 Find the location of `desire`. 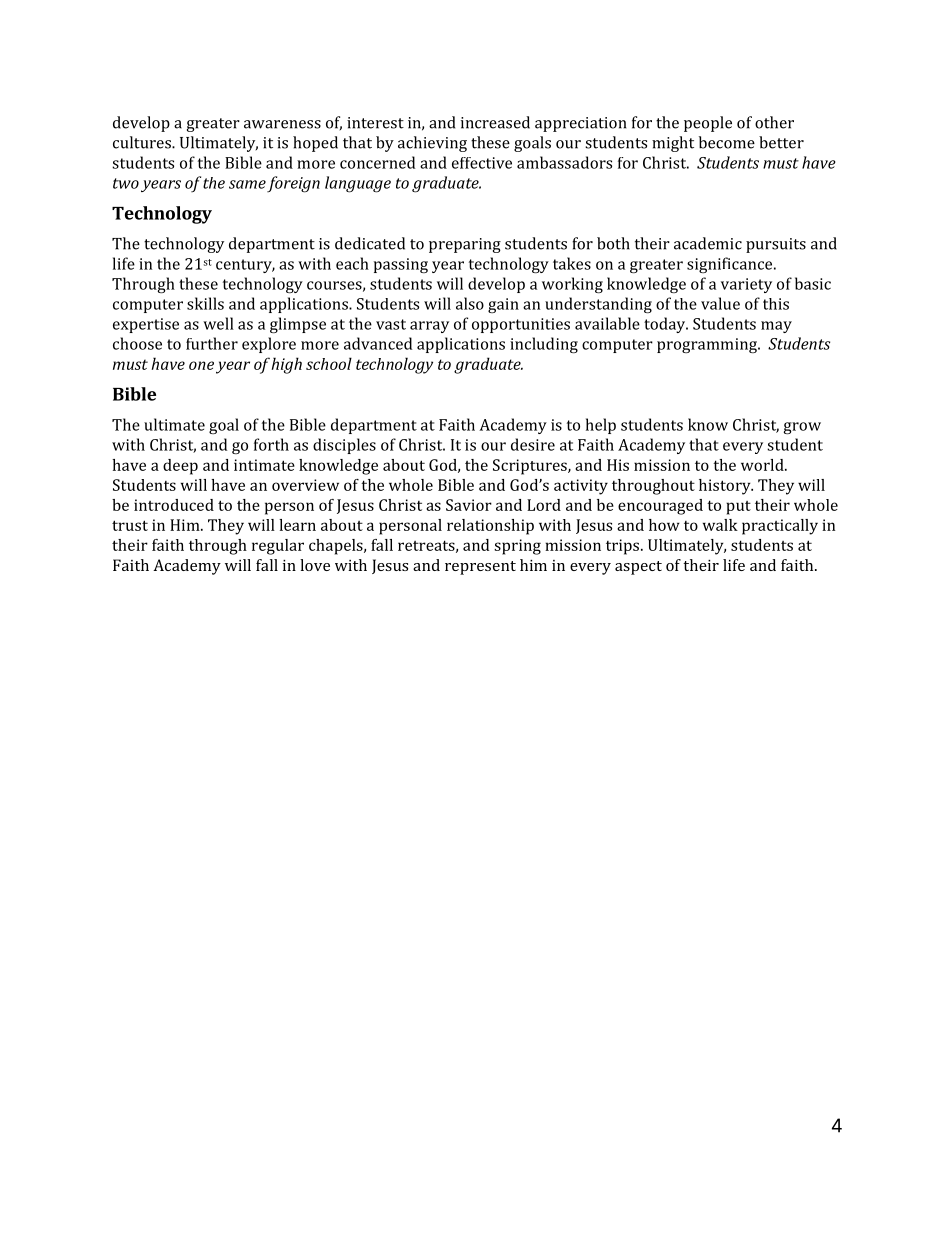

desire is located at coordinates (533, 444).
